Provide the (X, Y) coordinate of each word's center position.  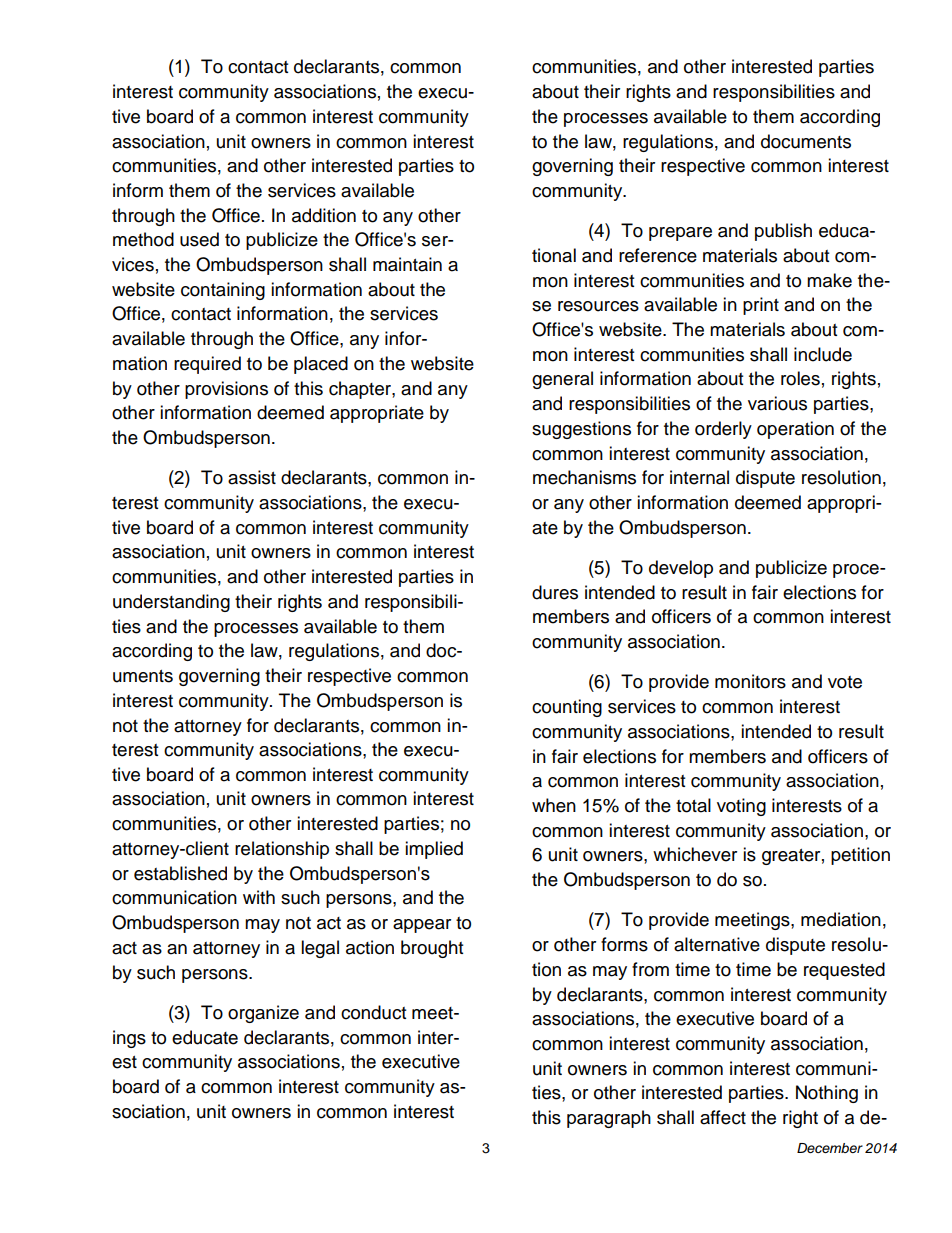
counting (567, 708)
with (259, 897)
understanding (171, 603)
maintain (407, 264)
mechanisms (584, 477)
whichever (695, 854)
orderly (723, 430)
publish (783, 232)
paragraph (609, 1119)
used (199, 239)
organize (263, 1014)
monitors (750, 681)
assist (252, 477)
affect (723, 1117)
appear (422, 926)
